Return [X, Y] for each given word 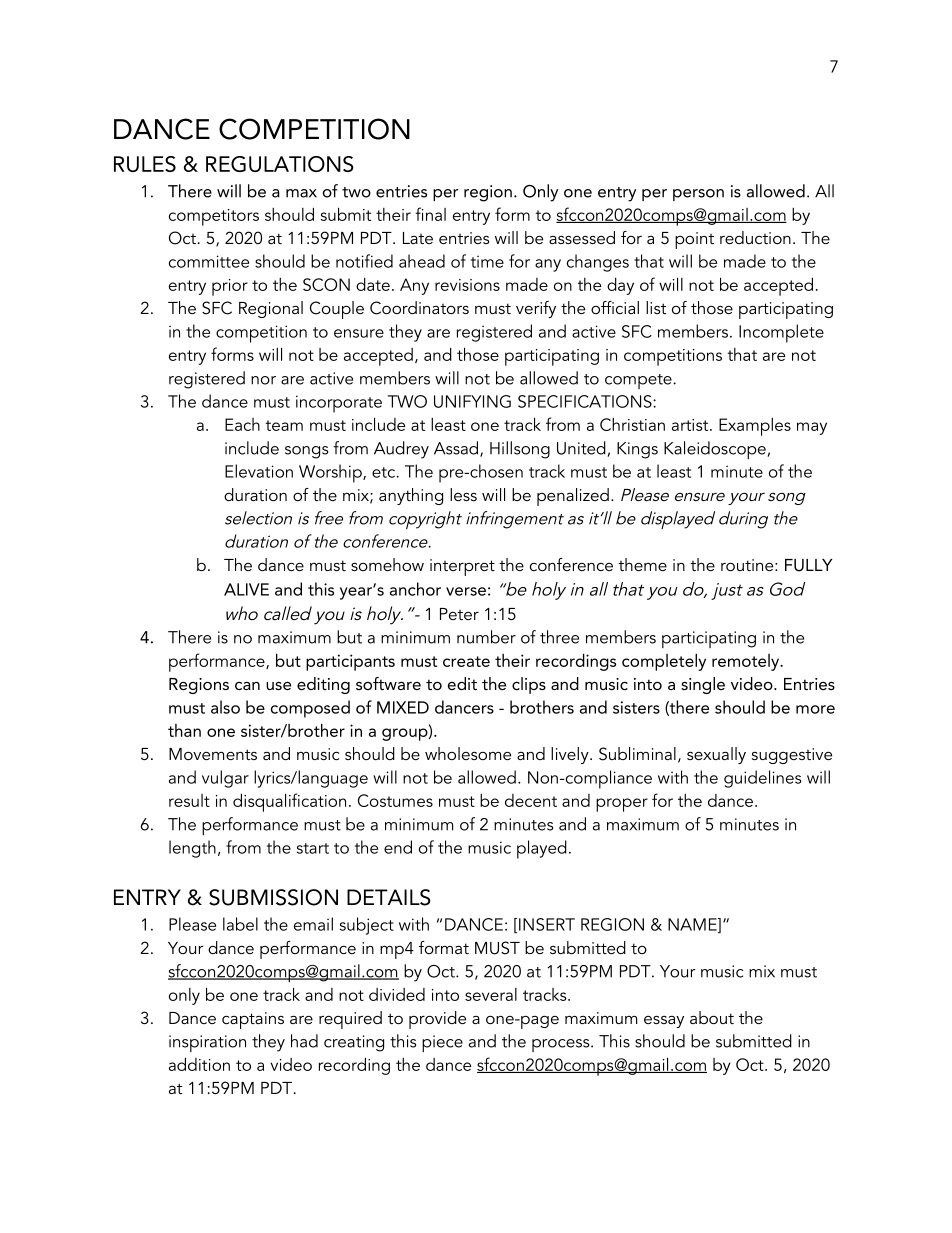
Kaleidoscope [716, 450]
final [430, 214]
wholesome [468, 753]
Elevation [259, 471]
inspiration [207, 1043]
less [463, 494]
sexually [716, 755]
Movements [213, 754]
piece [442, 1043]
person [698, 195]
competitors [214, 217]
